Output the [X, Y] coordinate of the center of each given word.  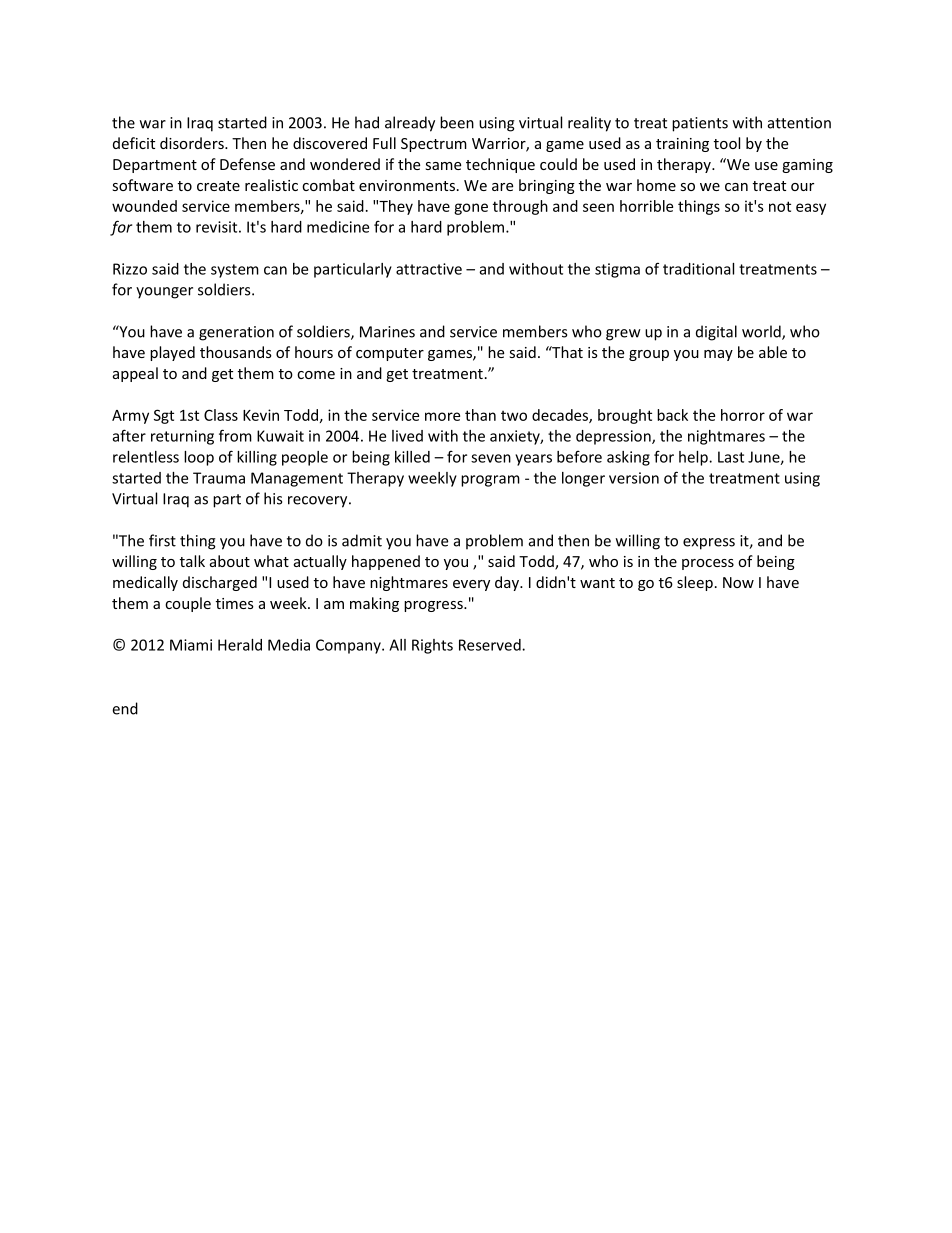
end [125, 708]
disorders [193, 143]
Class [221, 415]
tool [727, 143]
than [480, 415]
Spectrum [434, 145]
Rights [432, 646]
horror [743, 415]
